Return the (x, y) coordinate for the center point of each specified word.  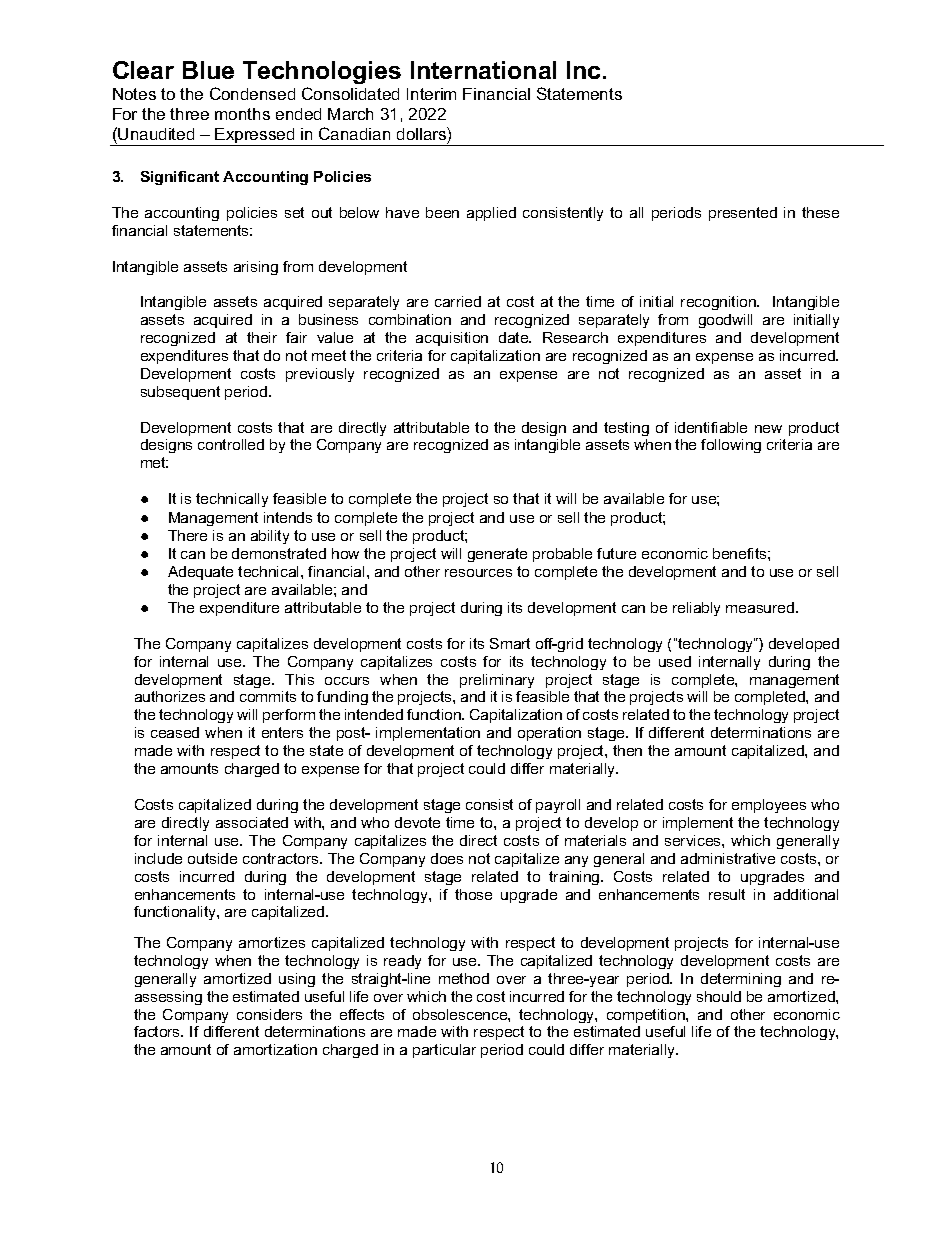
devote (417, 822)
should (719, 996)
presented (743, 214)
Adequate (200, 573)
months (242, 114)
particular (444, 1051)
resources (478, 573)
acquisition (452, 339)
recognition (719, 303)
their (262, 337)
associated (252, 822)
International (483, 70)
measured (761, 607)
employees (769, 806)
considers (269, 1014)
